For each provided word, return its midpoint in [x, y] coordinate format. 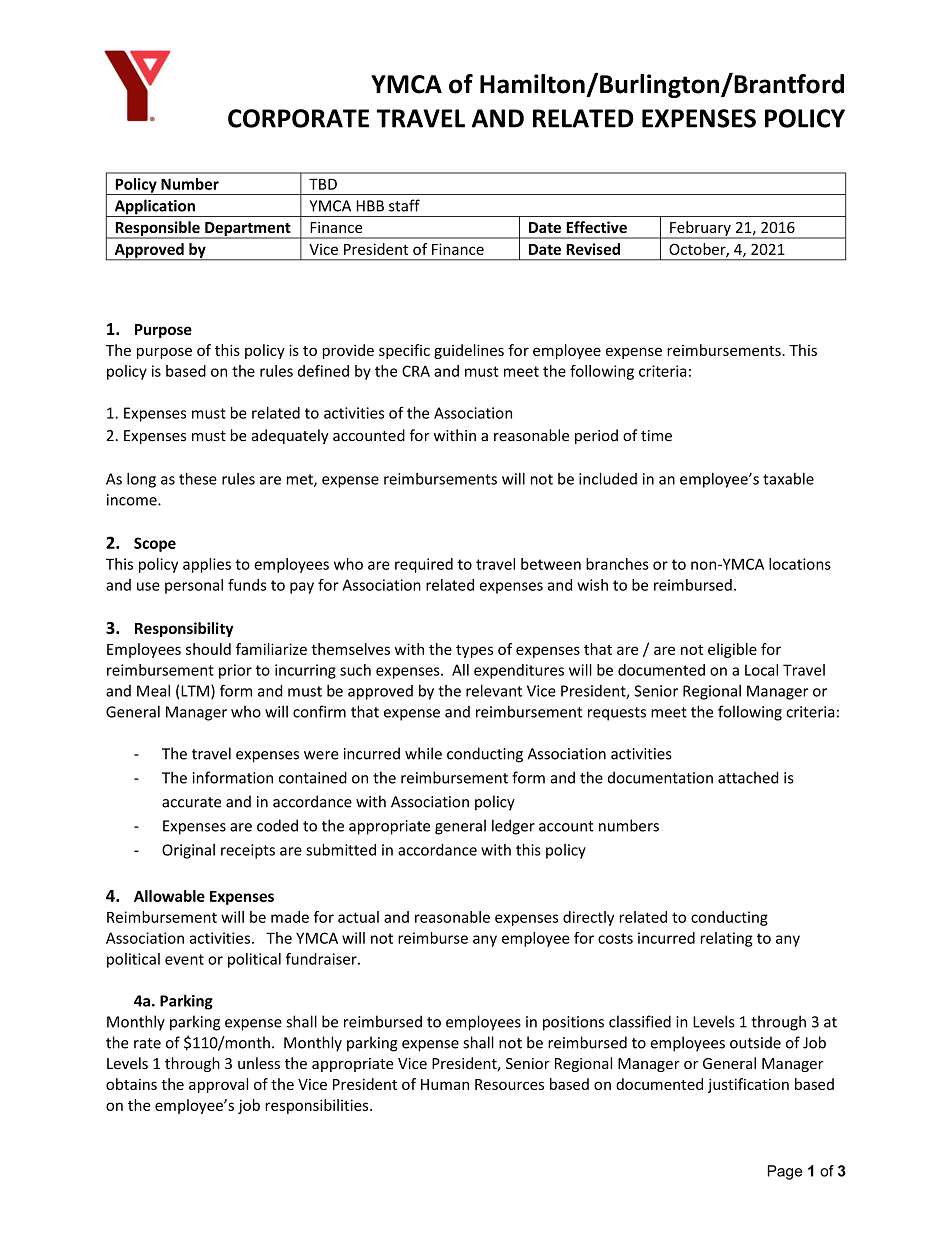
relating [727, 939]
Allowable [169, 896]
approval [218, 1085]
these [198, 478]
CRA [416, 371]
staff [404, 205]
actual [358, 917]
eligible [732, 650]
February [700, 229]
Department [248, 230]
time [656, 436]
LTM [195, 691]
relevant [494, 690]
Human [445, 1084]
